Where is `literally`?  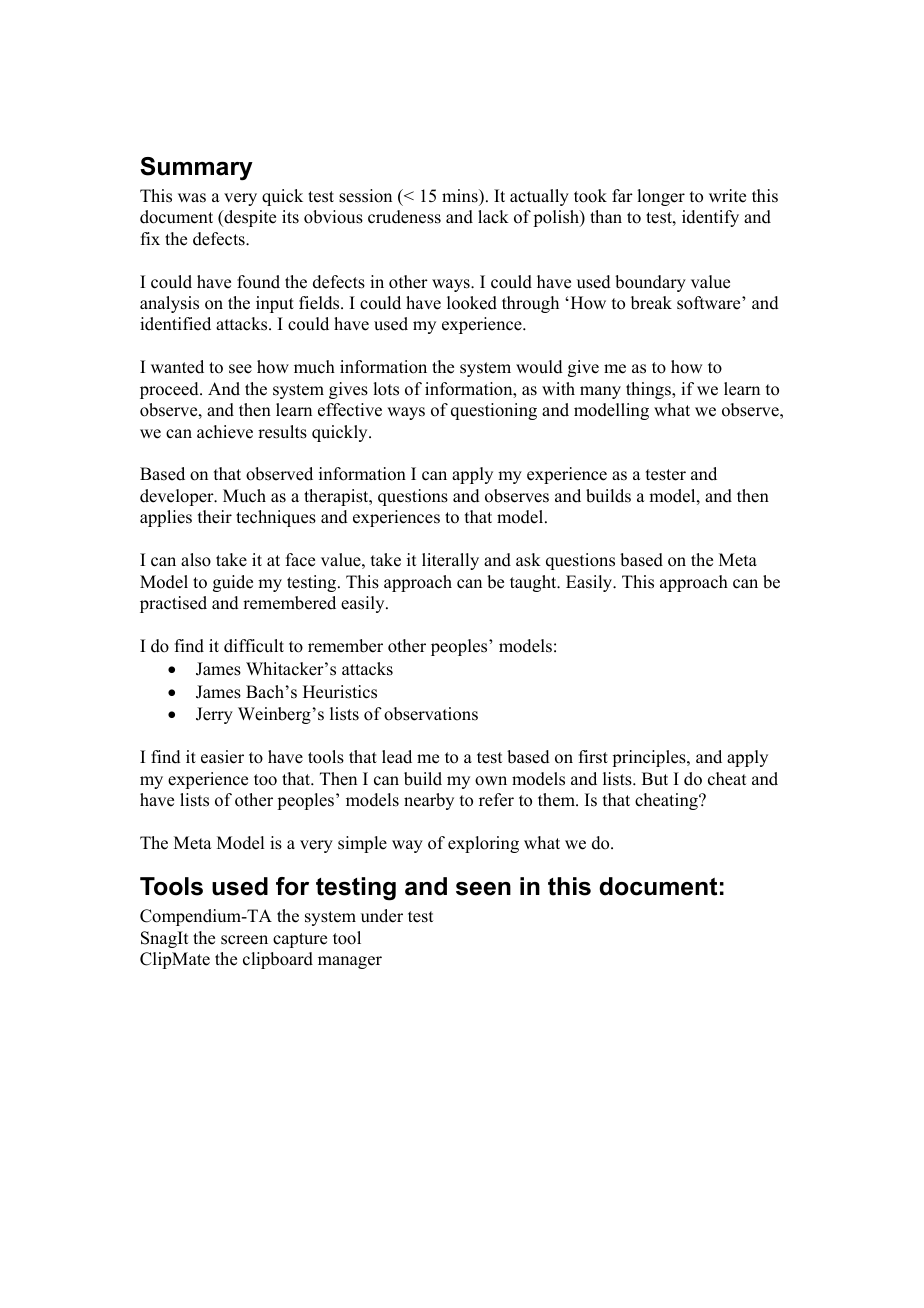
literally is located at coordinates (450, 561).
